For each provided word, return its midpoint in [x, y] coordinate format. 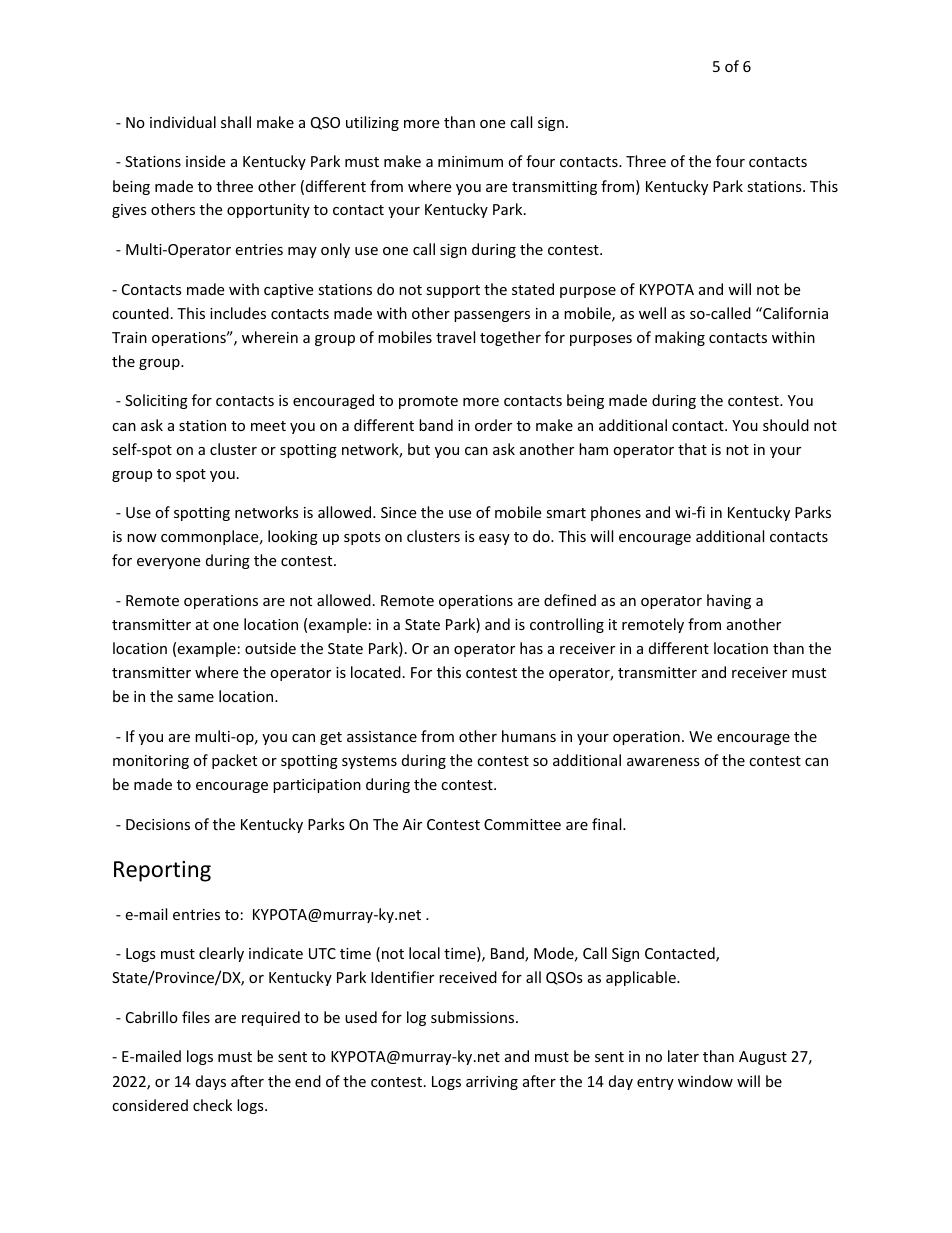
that [692, 449]
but [419, 449]
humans [529, 736]
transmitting [554, 188]
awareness [663, 762]
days [211, 1082]
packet [234, 761]
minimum [470, 161]
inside [205, 161]
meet [268, 426]
